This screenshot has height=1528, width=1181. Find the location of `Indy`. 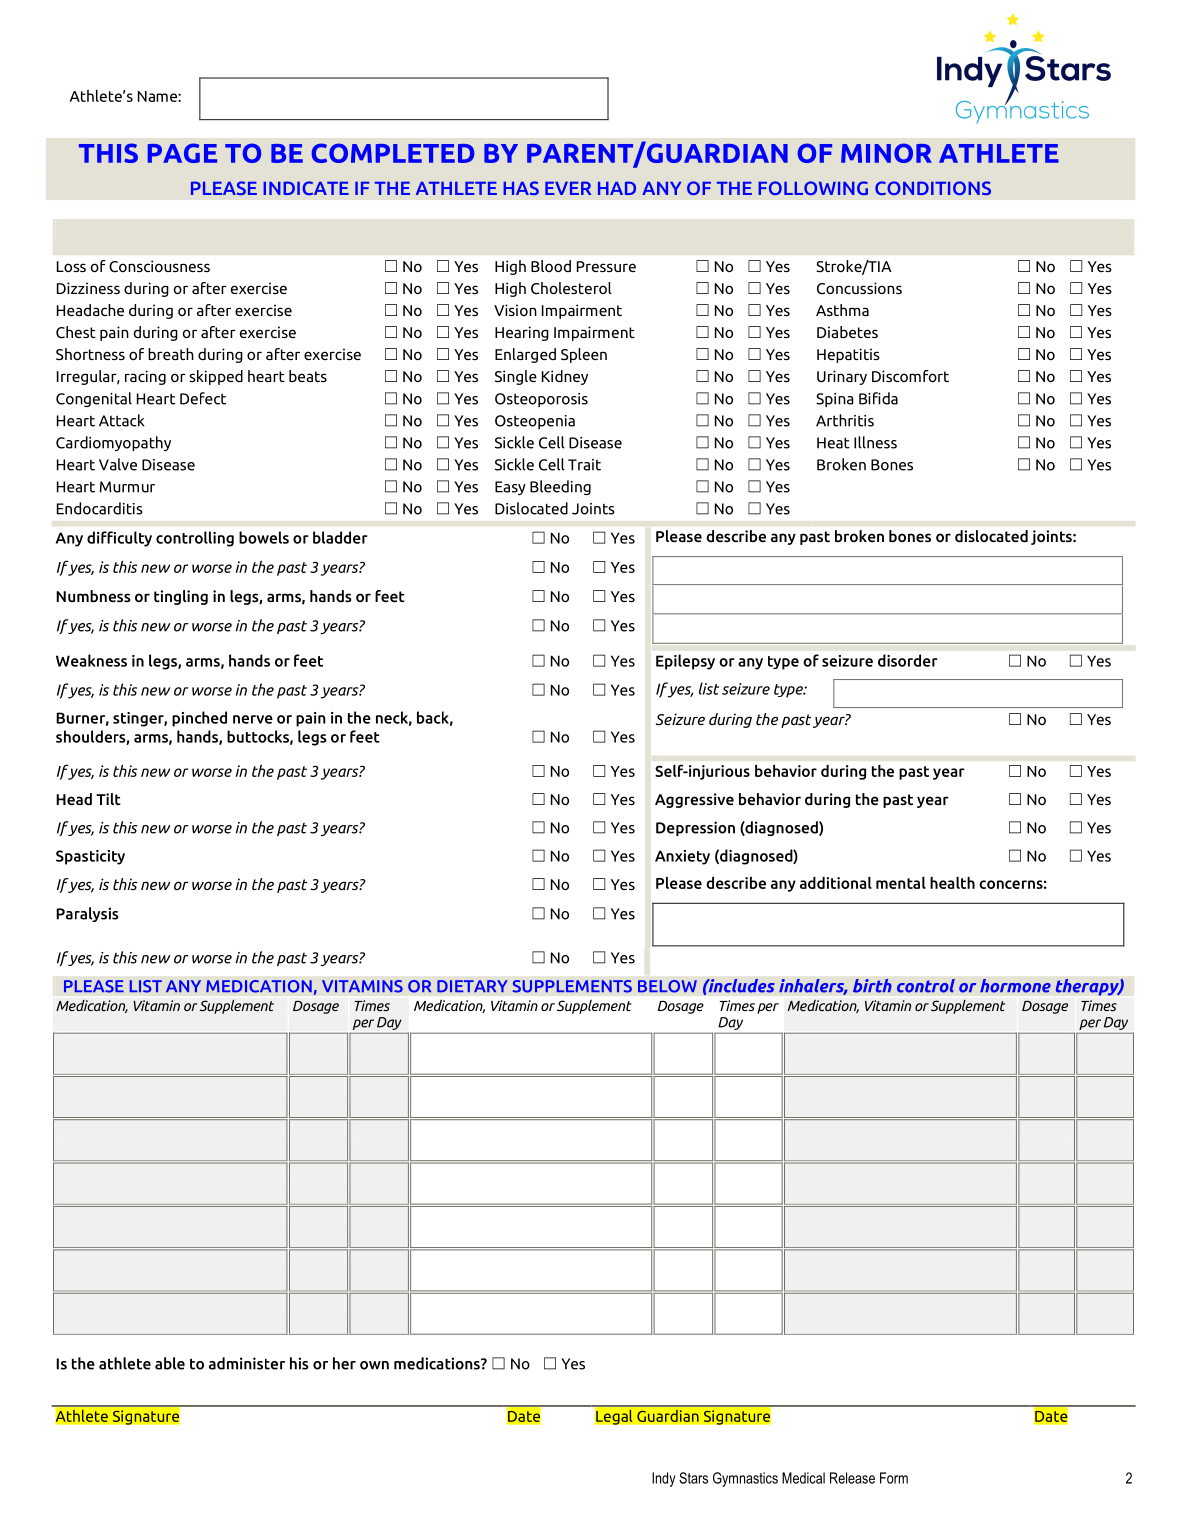

Indy is located at coordinates (664, 1479).
